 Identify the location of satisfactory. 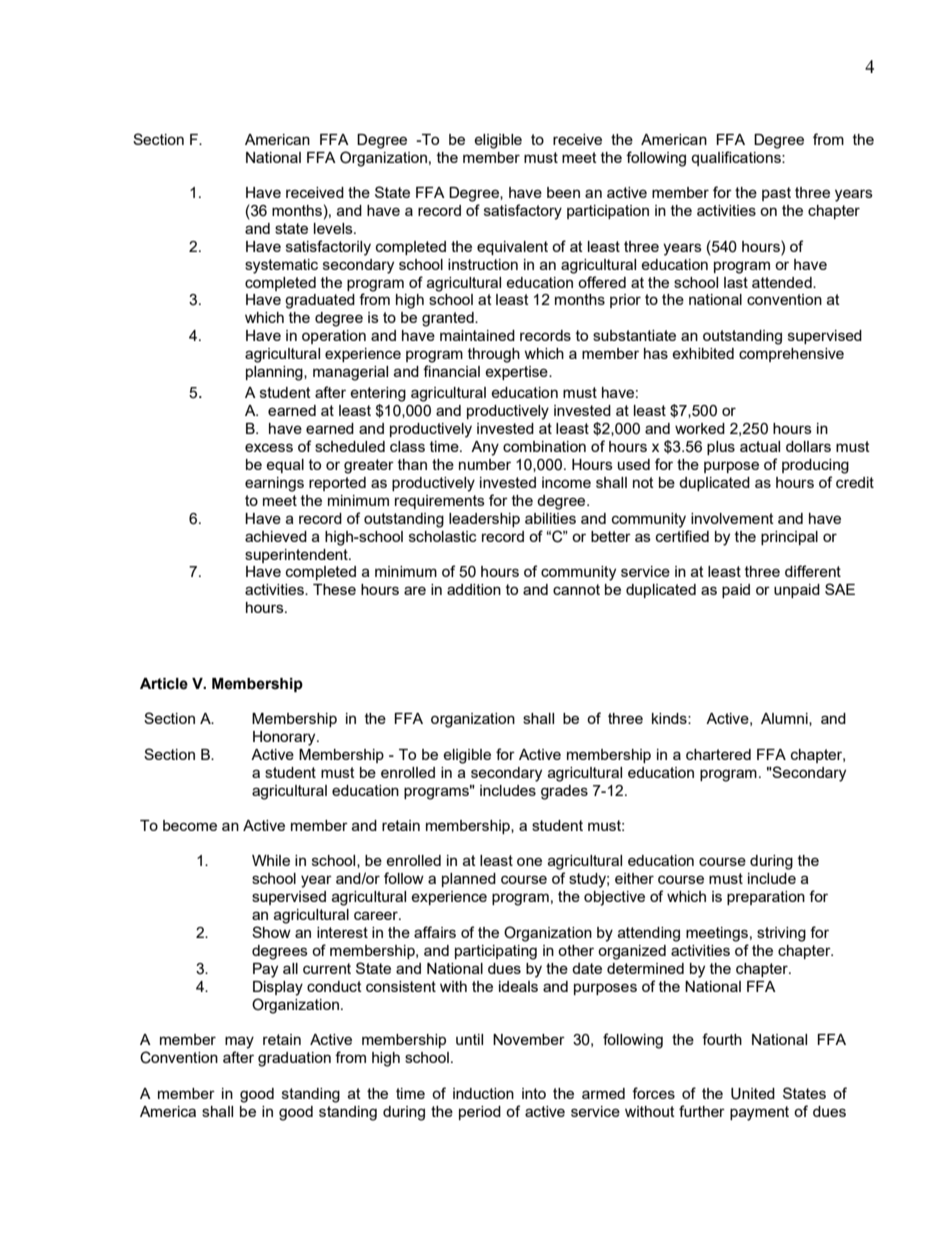
(523, 212).
